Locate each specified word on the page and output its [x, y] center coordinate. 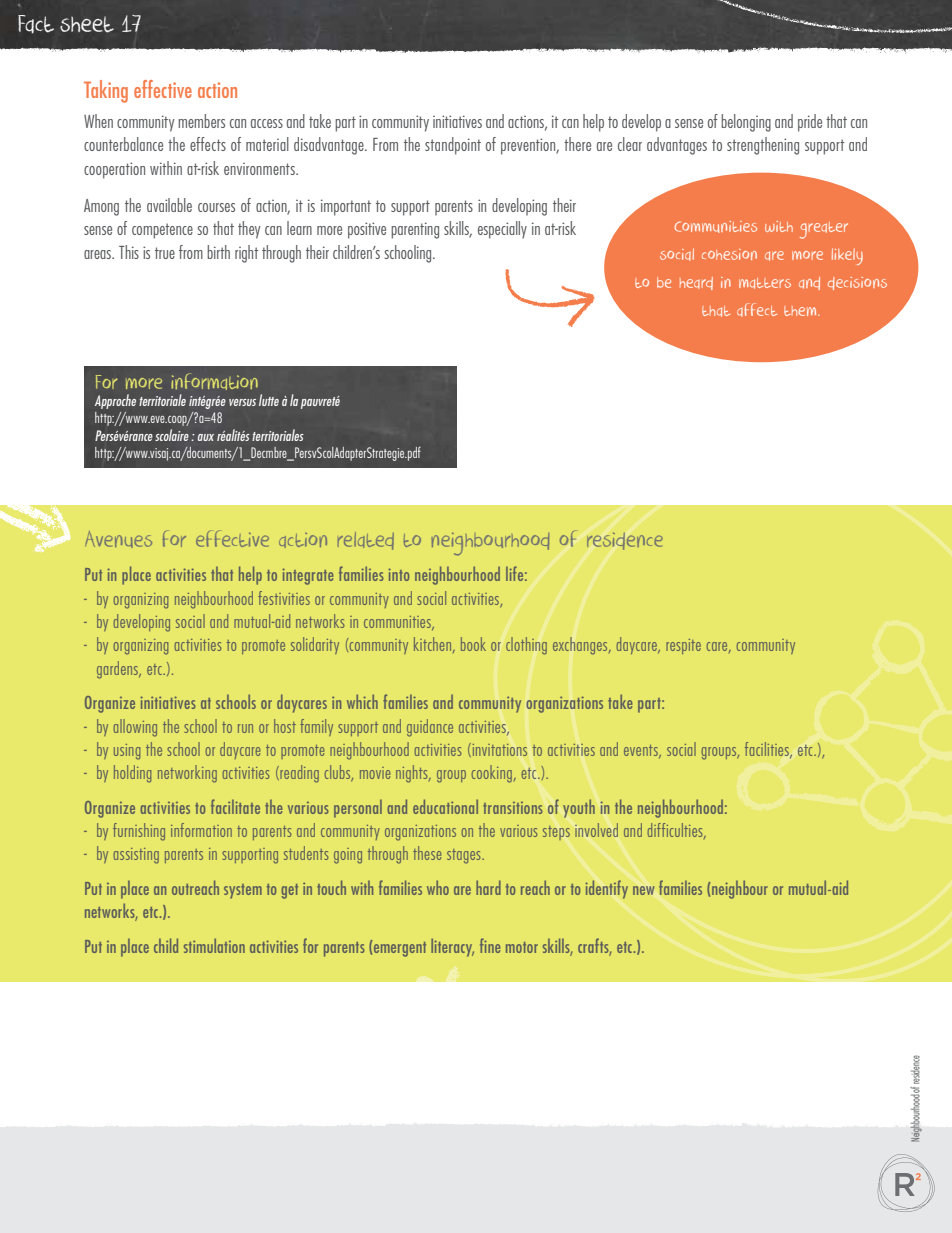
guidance [430, 728]
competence [162, 231]
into [398, 574]
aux [206, 437]
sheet [87, 24]
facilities [768, 750]
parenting [415, 230]
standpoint [453, 146]
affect [757, 310]
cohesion [729, 254]
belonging [746, 123]
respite [683, 646]
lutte [269, 400]
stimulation [214, 945]
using [127, 752]
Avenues [118, 539]
